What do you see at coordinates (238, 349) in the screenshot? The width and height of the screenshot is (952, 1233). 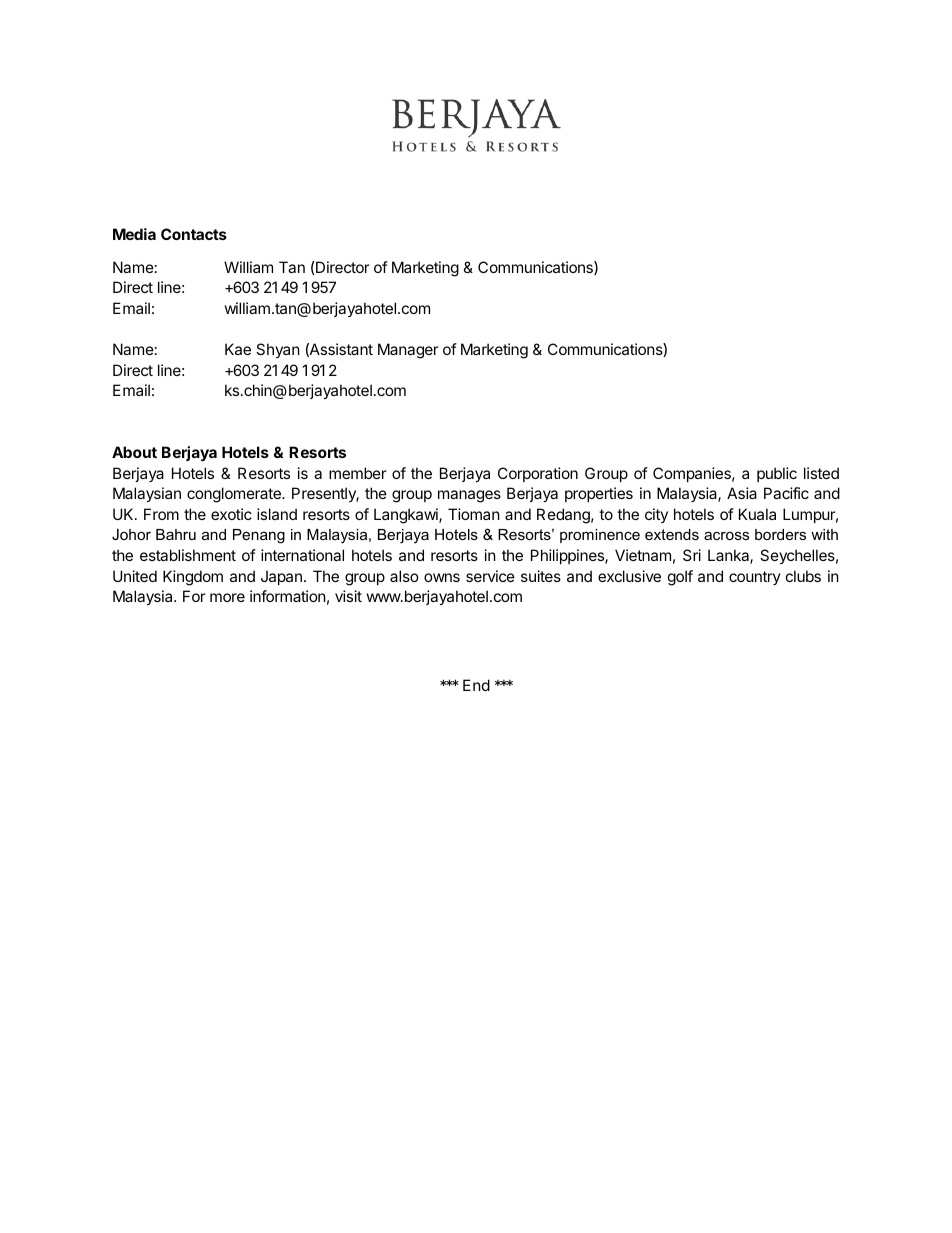 I see `Kae` at bounding box center [238, 349].
